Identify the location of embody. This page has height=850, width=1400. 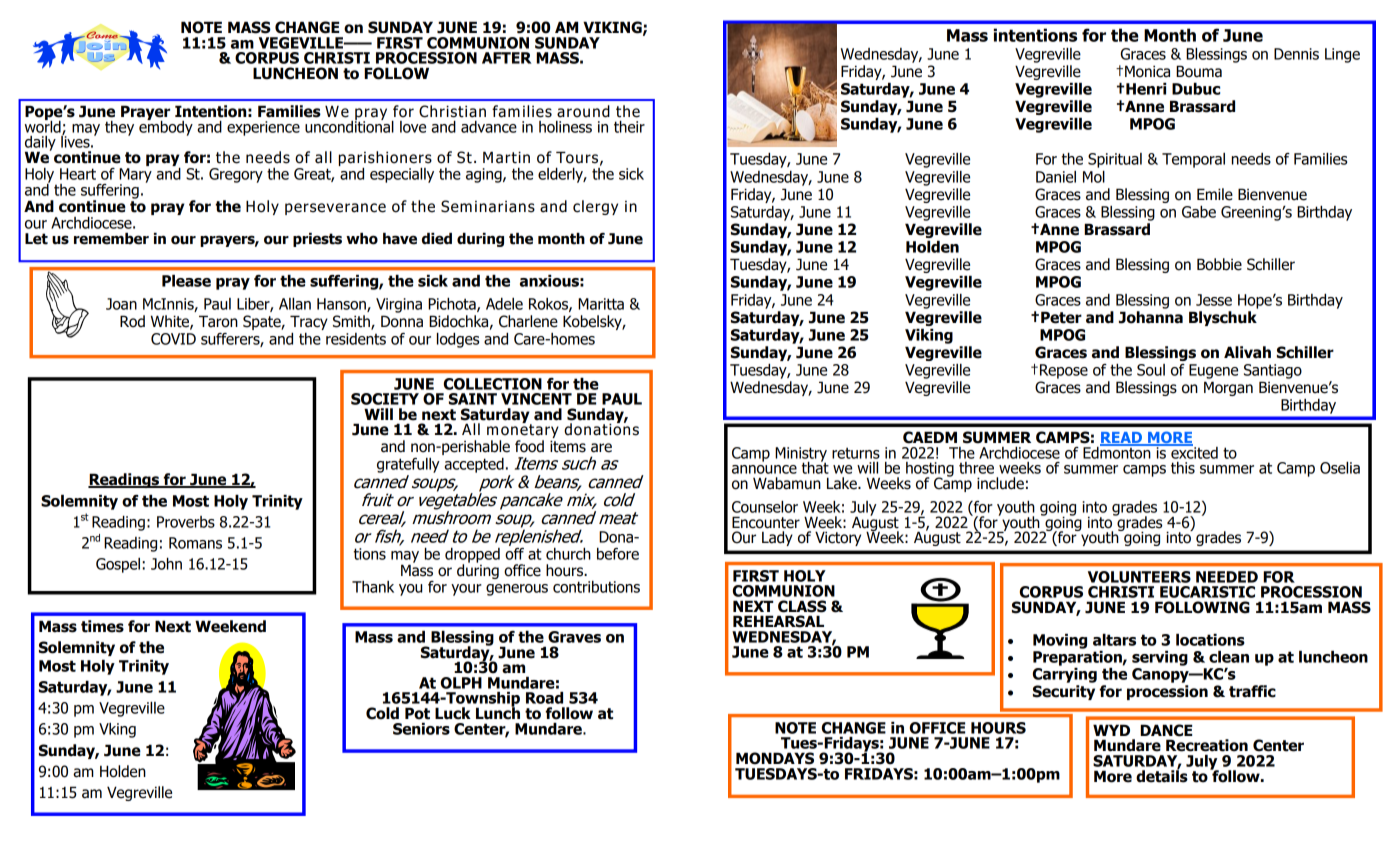
(166, 127).
